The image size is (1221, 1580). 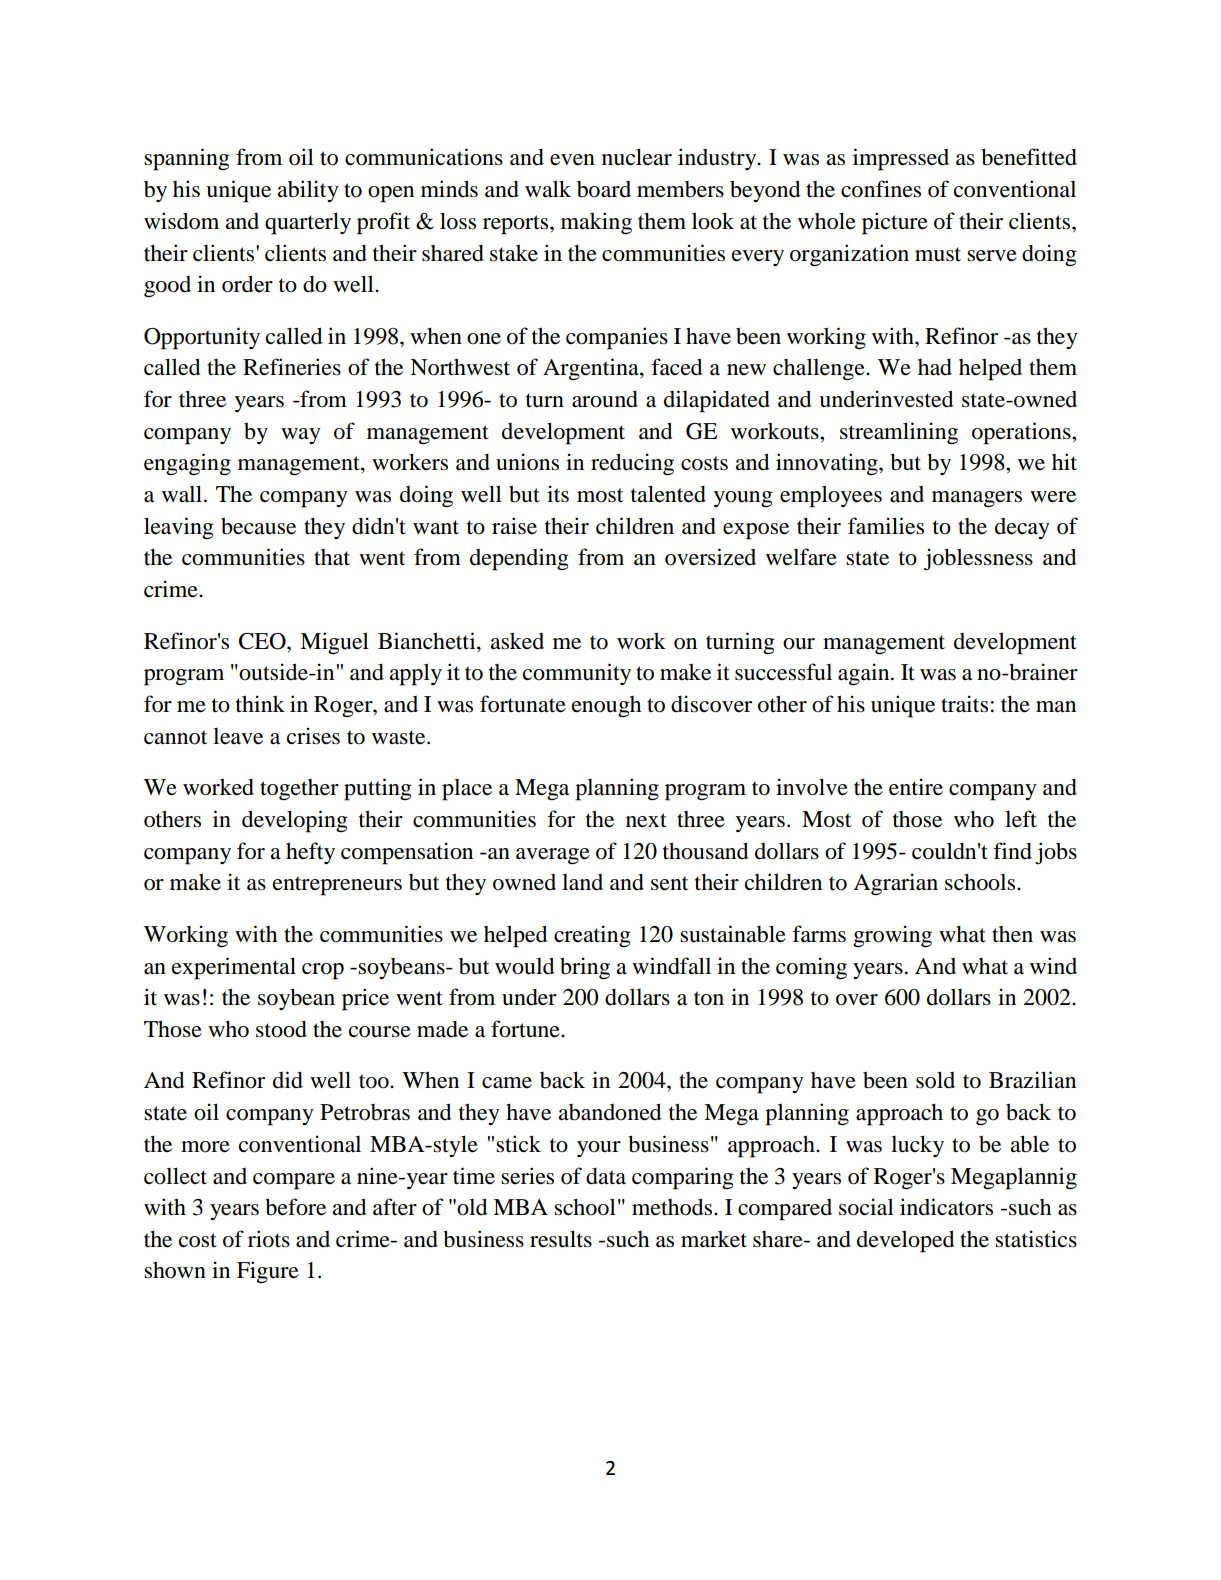 I want to click on riots, so click(x=269, y=1239).
